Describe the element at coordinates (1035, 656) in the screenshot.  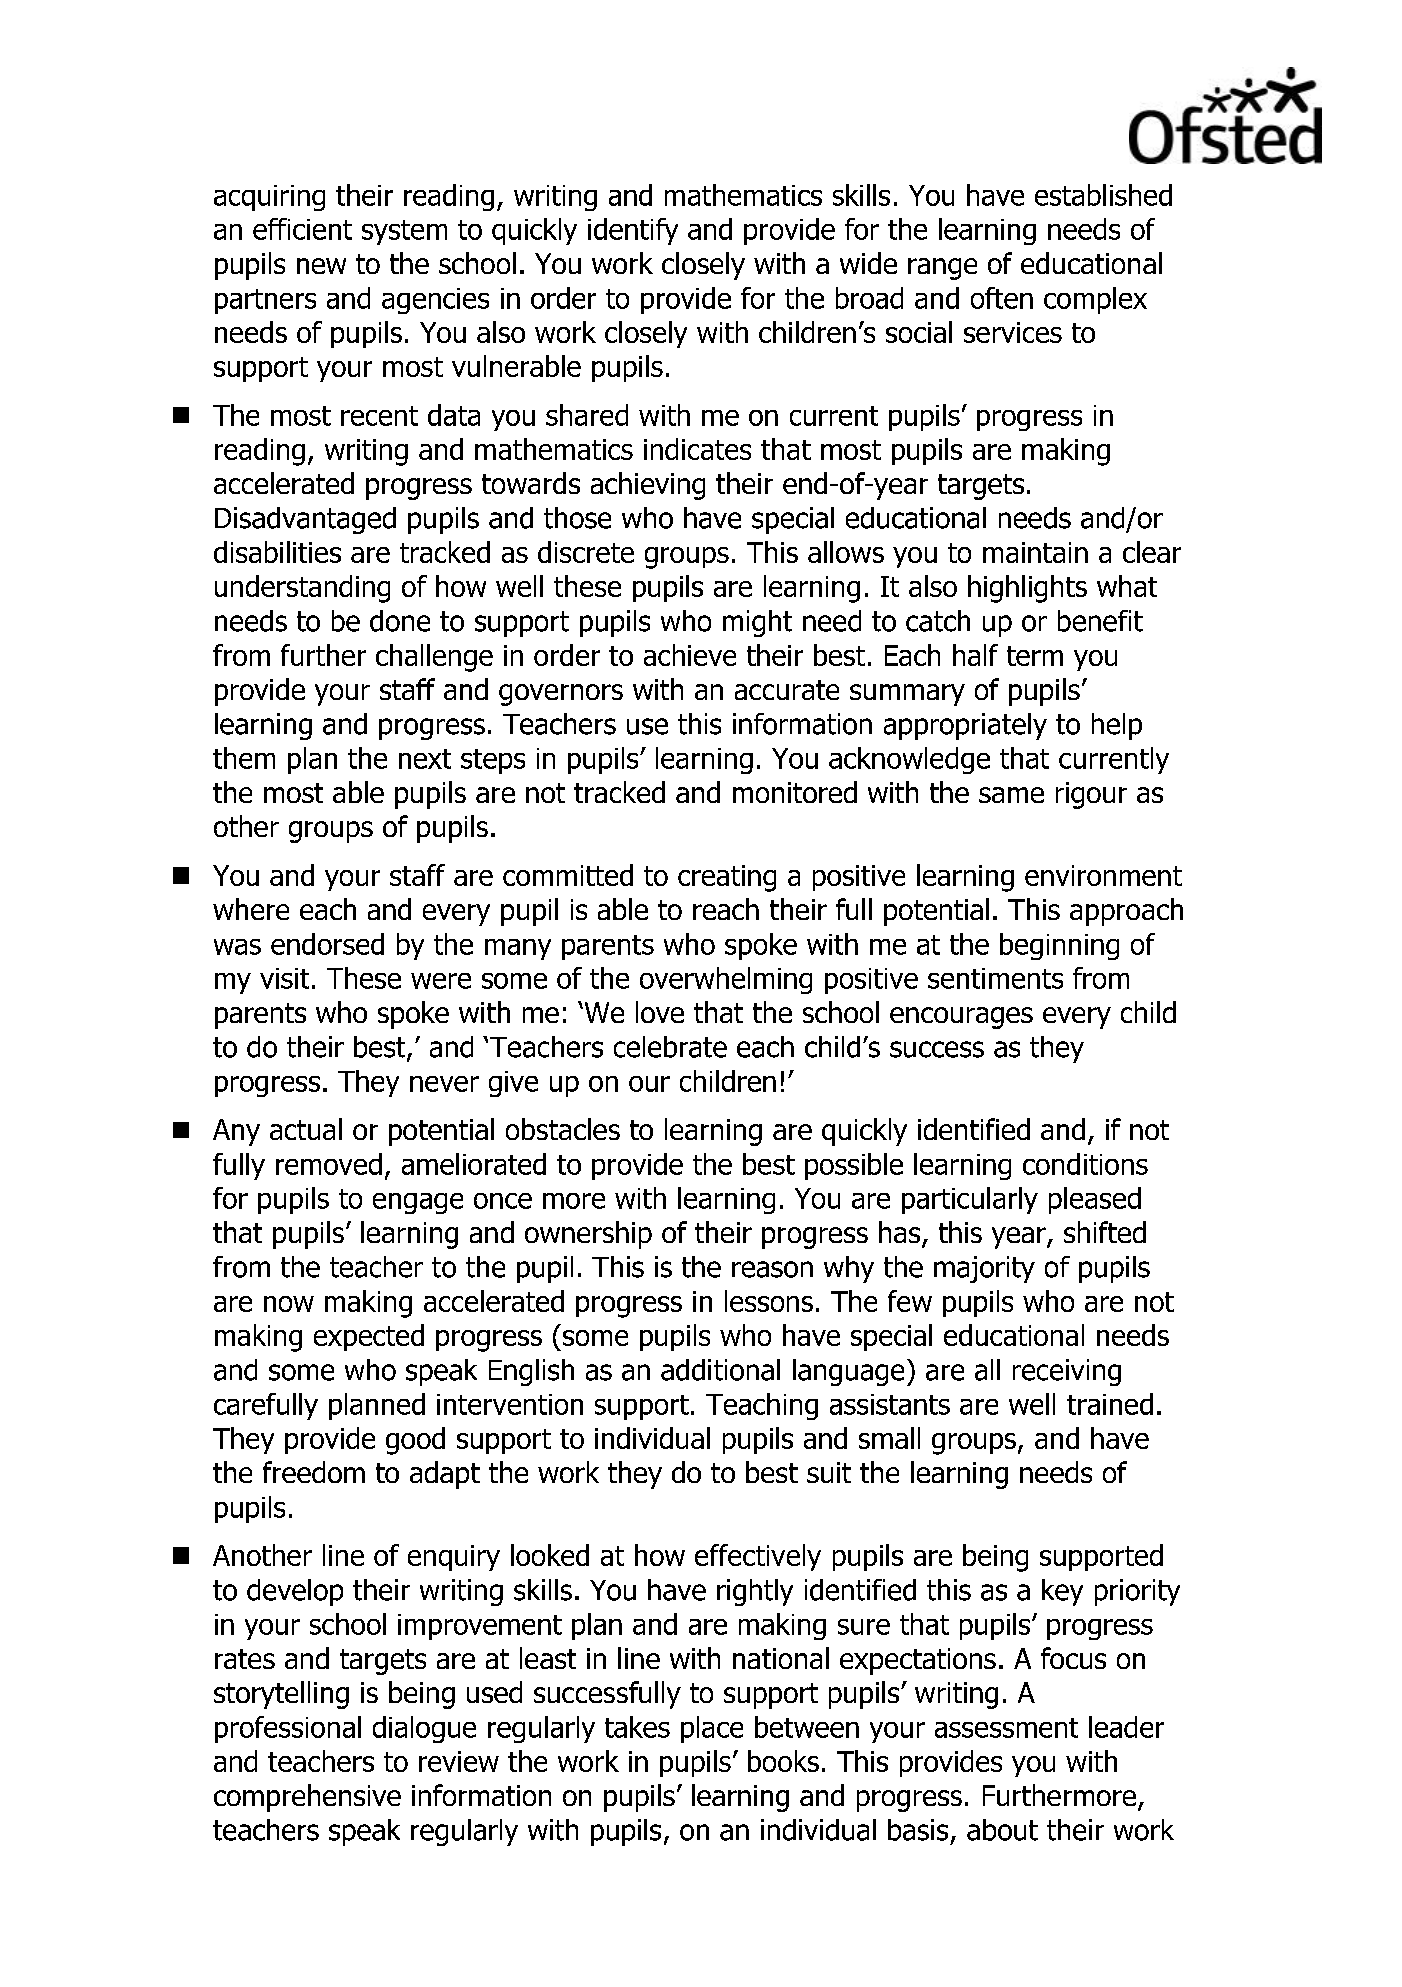
I see `term` at that location.
